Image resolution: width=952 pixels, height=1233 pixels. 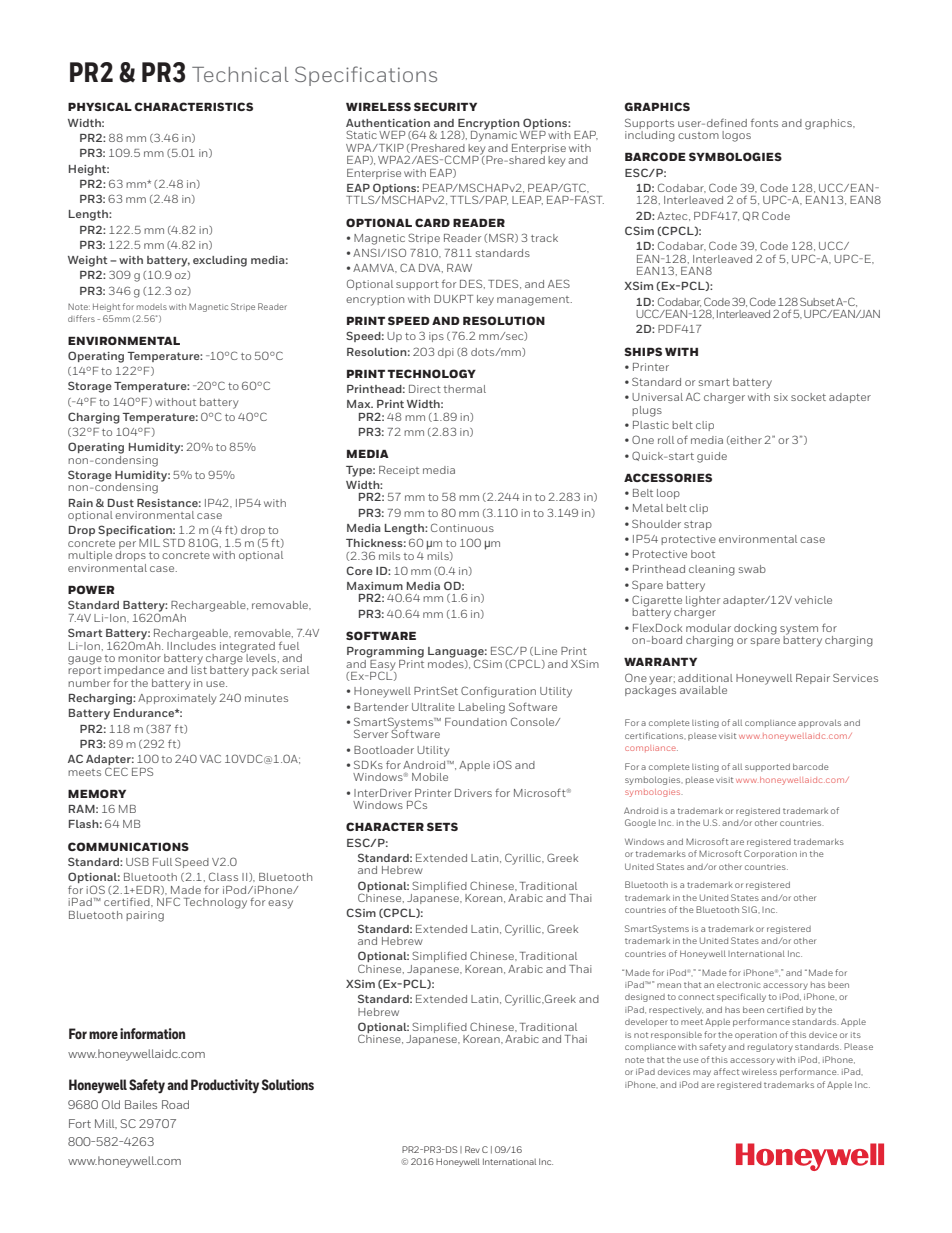 What do you see at coordinates (175, 1104) in the page?
I see `Road` at bounding box center [175, 1104].
